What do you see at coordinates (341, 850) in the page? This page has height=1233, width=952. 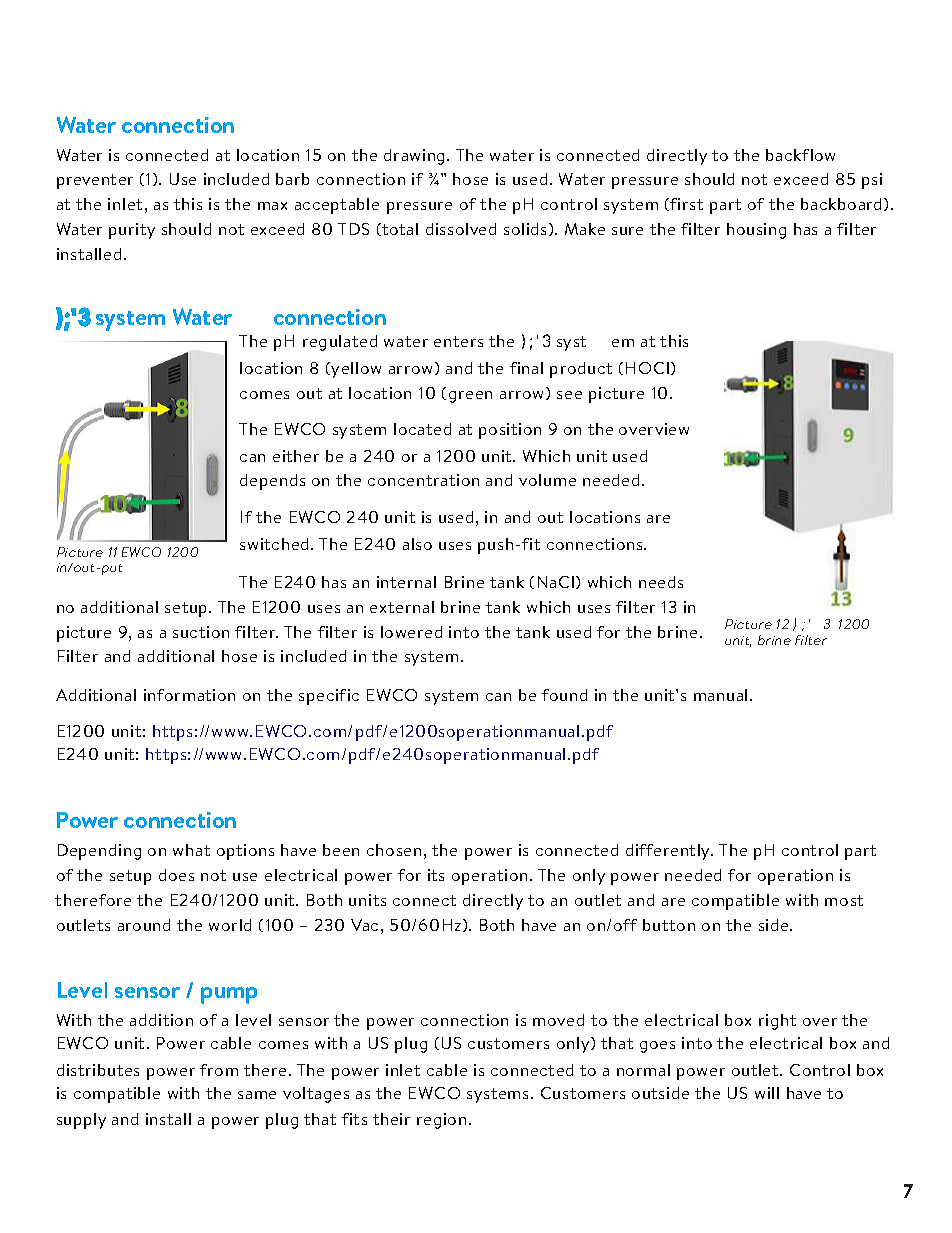 I see `been` at bounding box center [341, 850].
